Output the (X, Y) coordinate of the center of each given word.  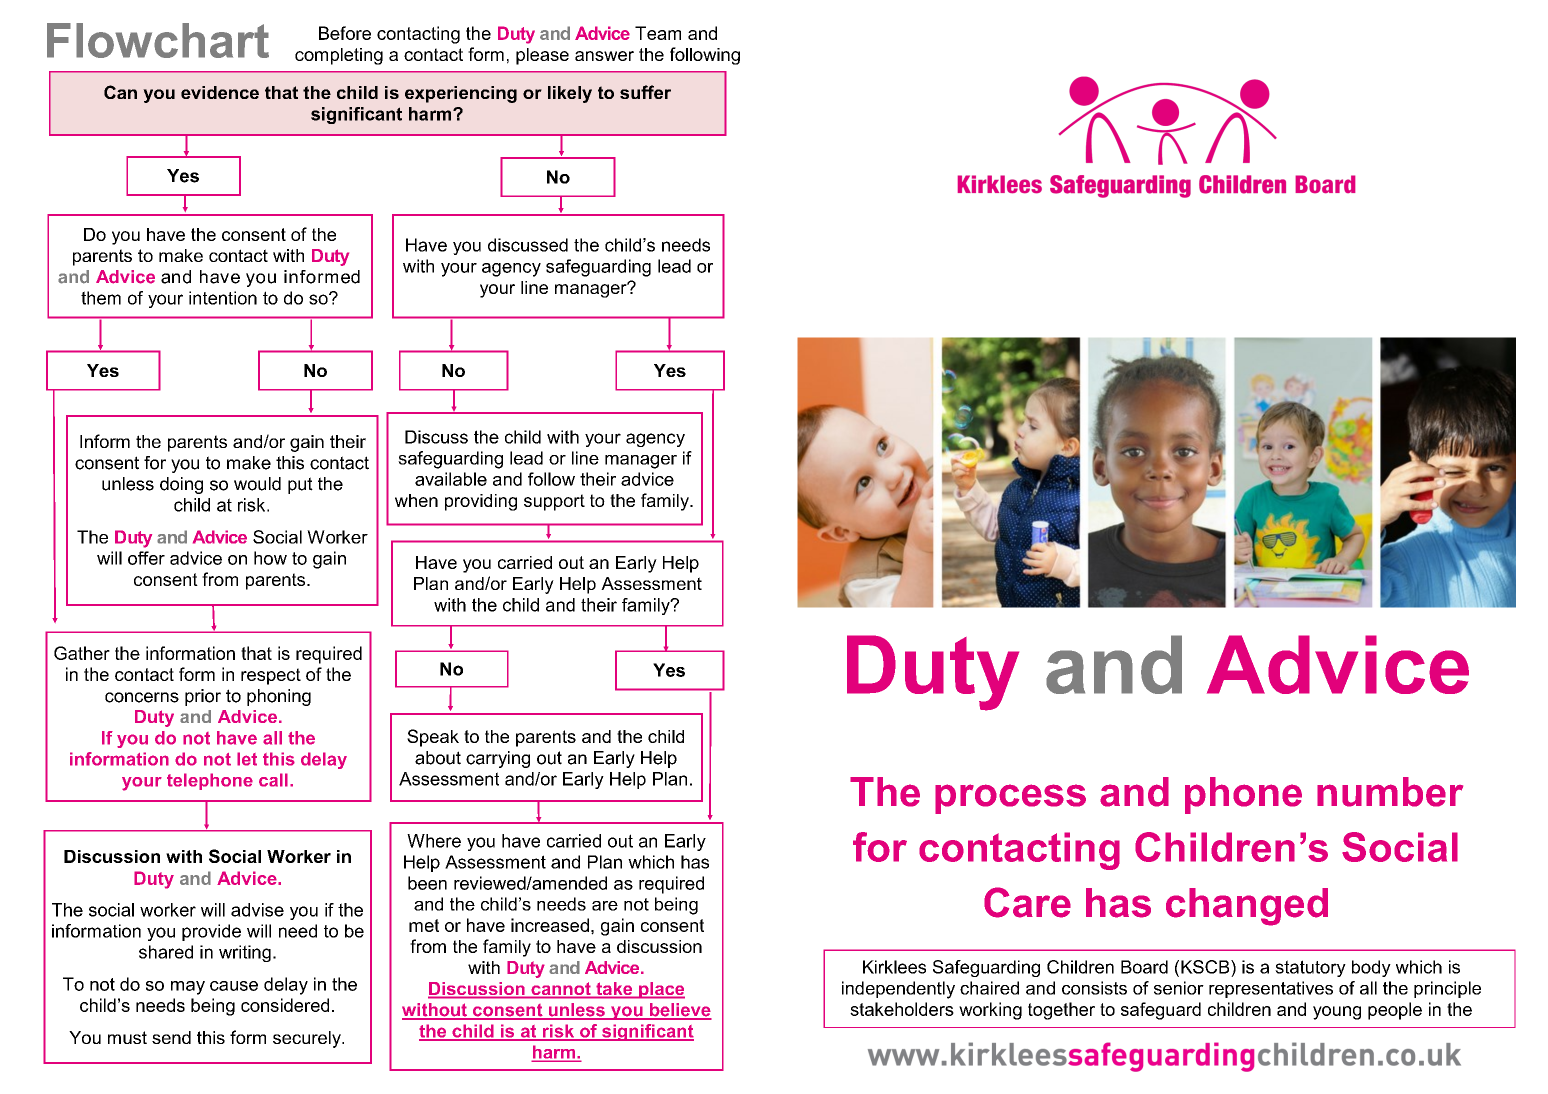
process (1010, 799)
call (273, 780)
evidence (220, 92)
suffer (645, 92)
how (270, 558)
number (1390, 792)
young (1337, 1013)
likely (570, 94)
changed (1247, 907)
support (554, 502)
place (661, 990)
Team (658, 33)
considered (285, 1005)
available (451, 479)
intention (223, 298)
